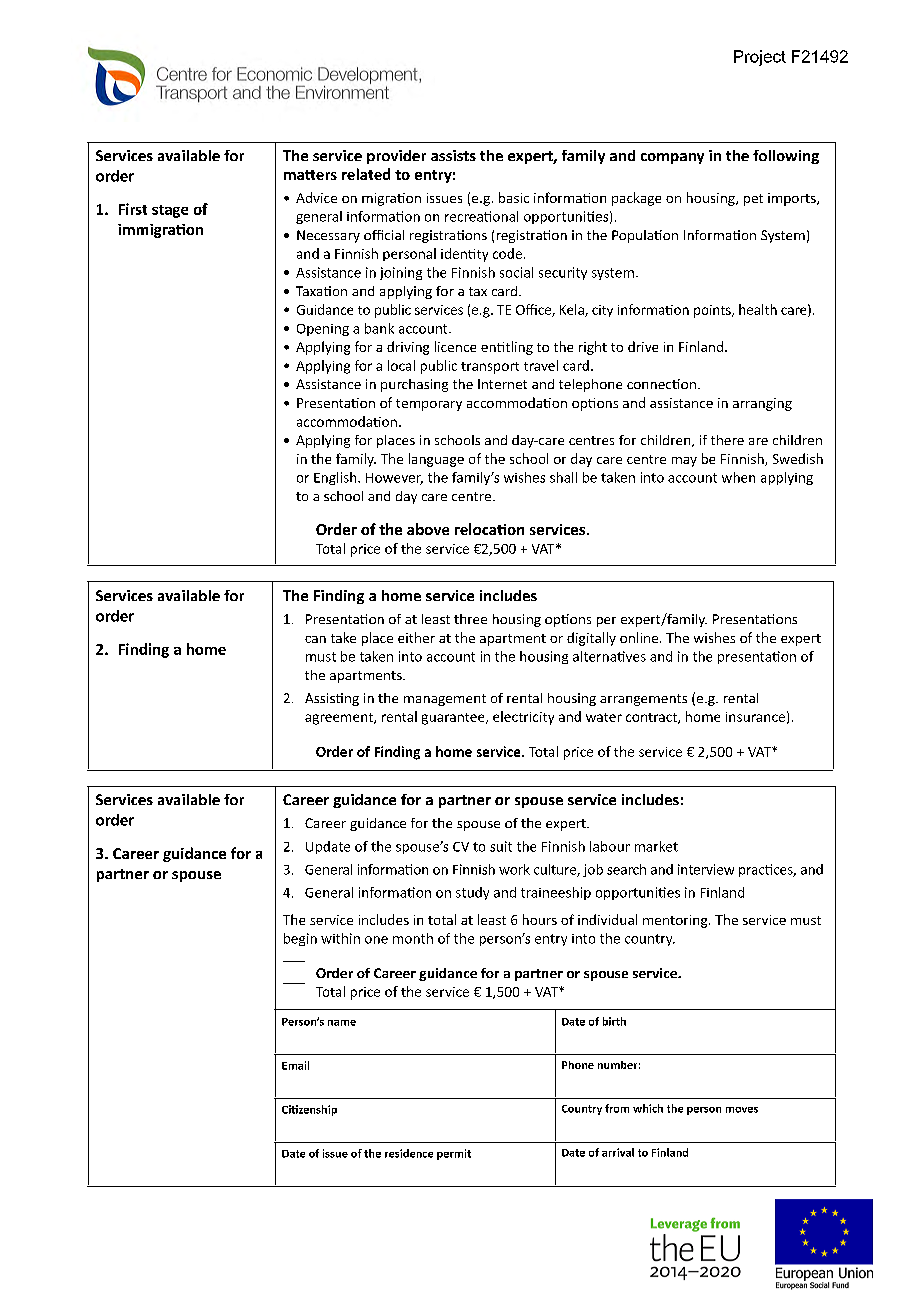 The height and width of the page is (1308, 924). What do you see at coordinates (455, 346) in the page?
I see `licence` at bounding box center [455, 346].
